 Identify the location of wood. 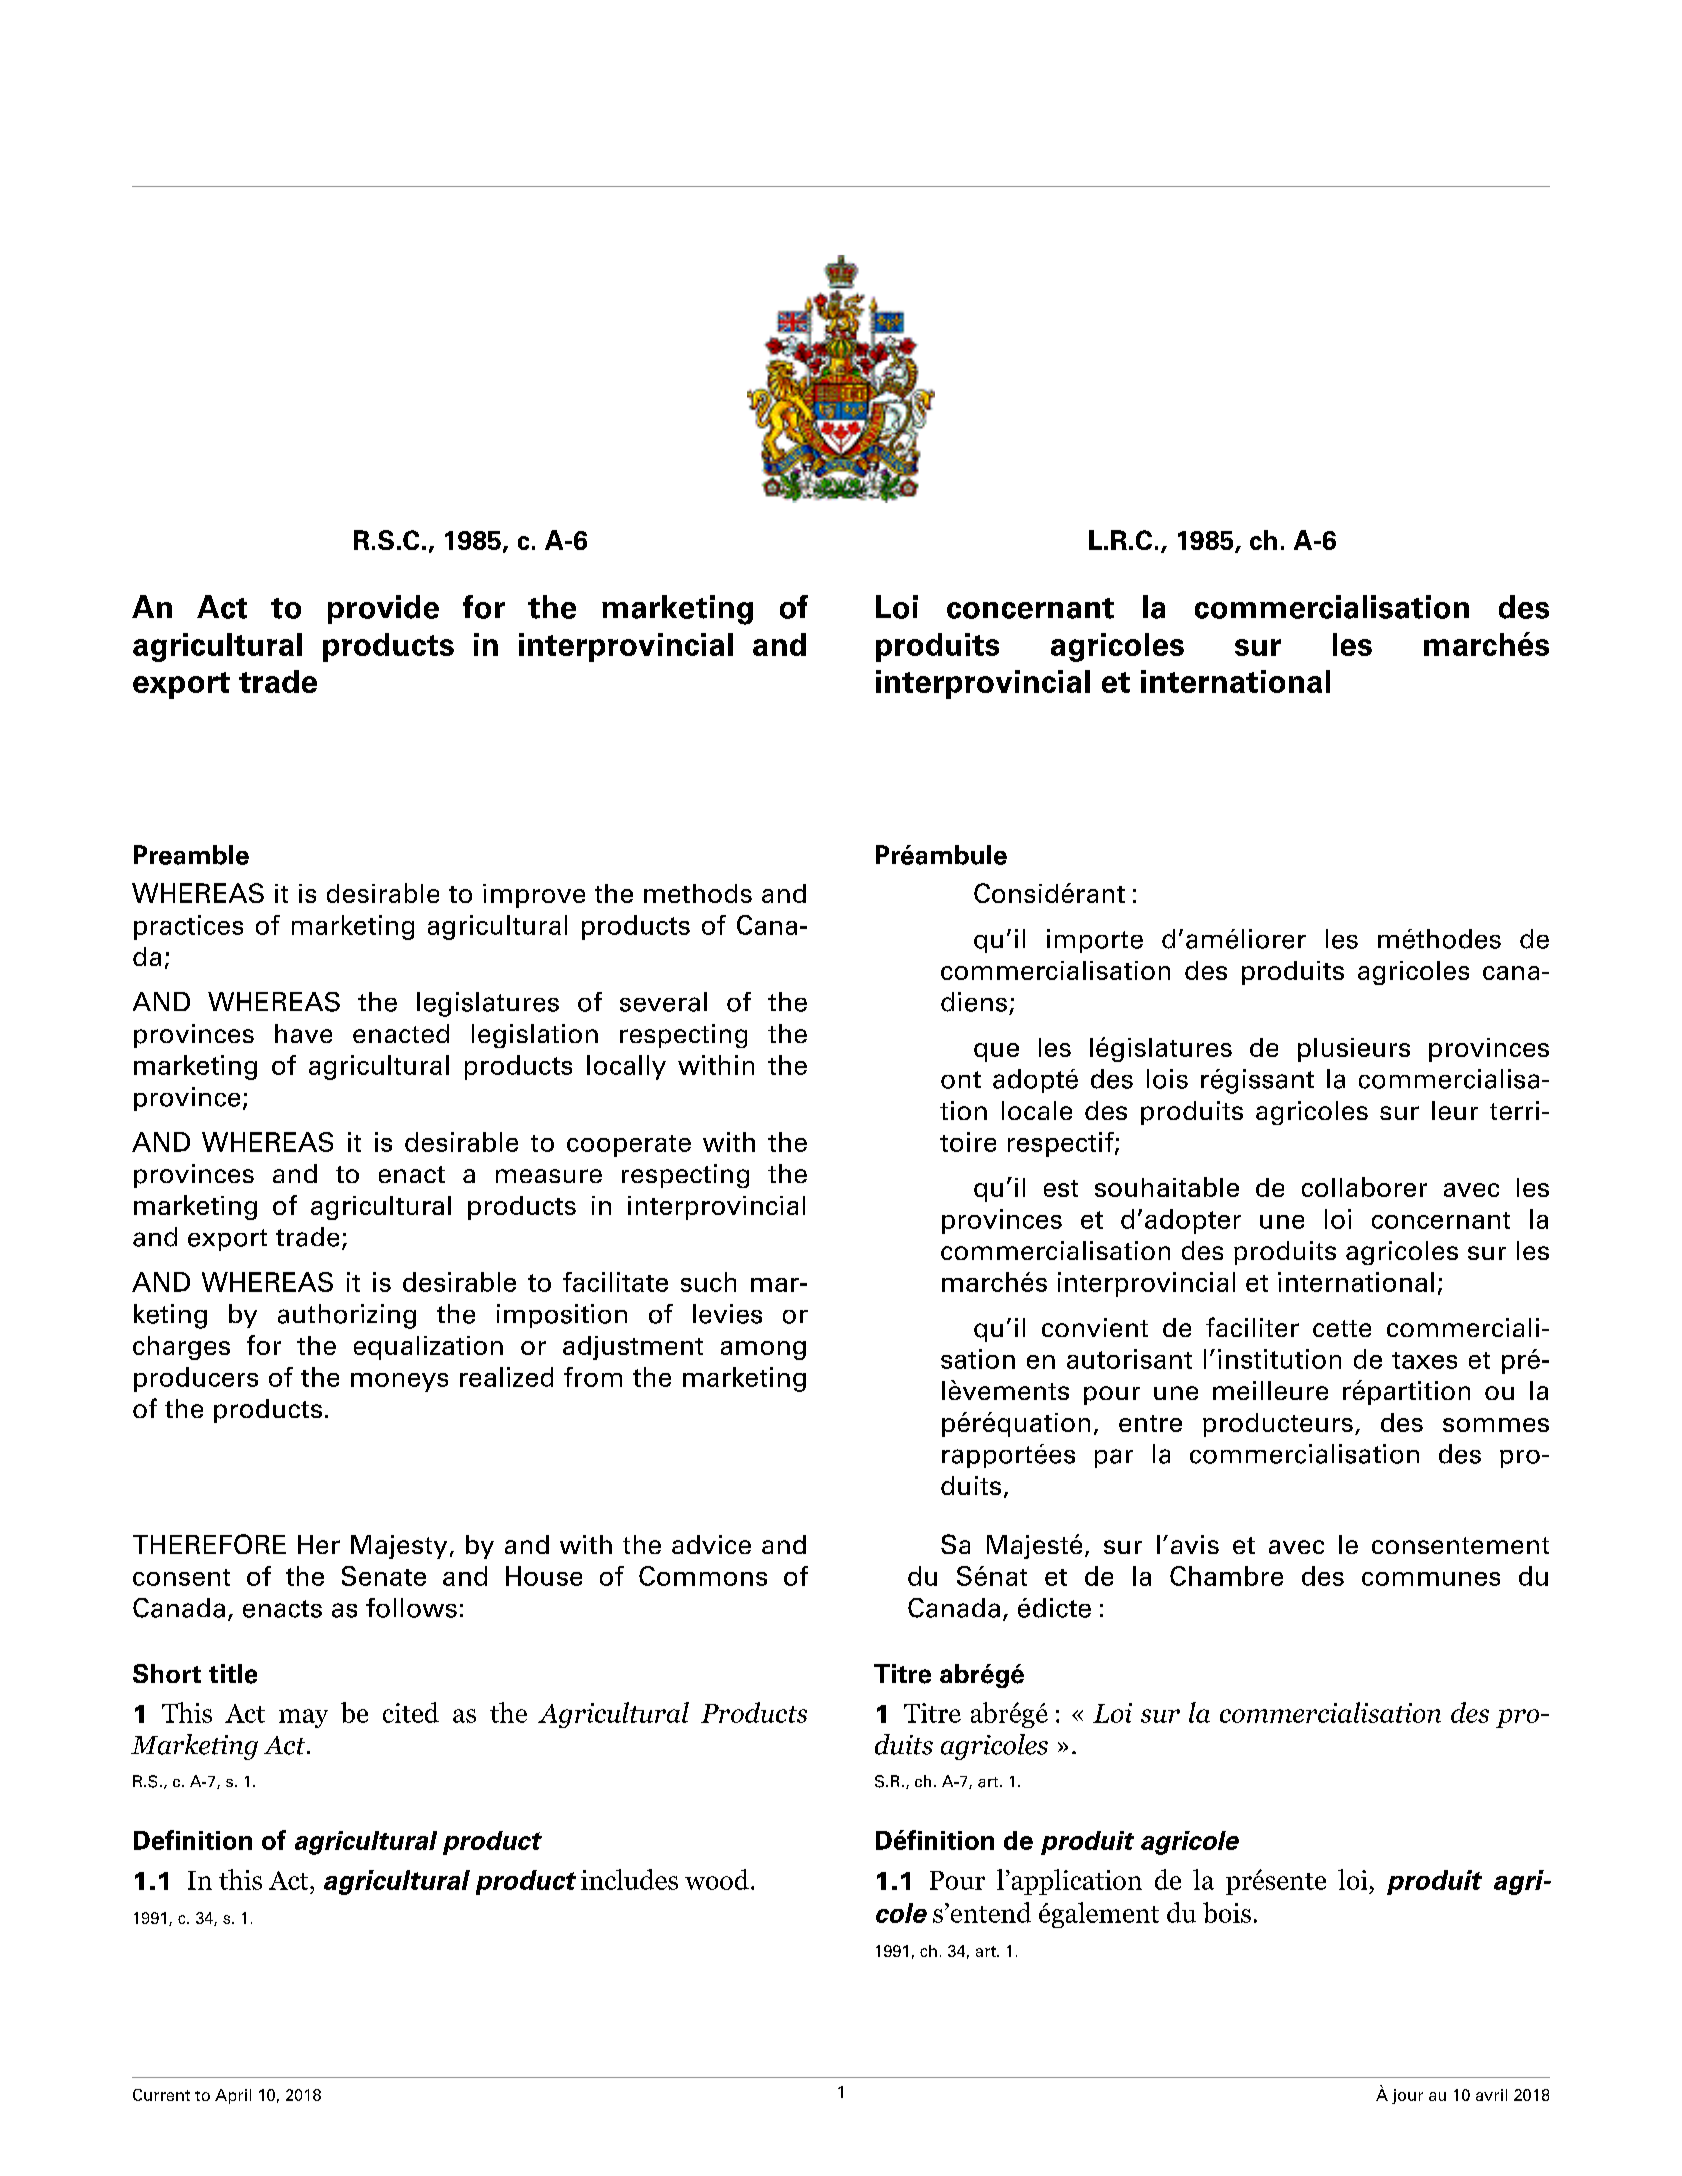
(717, 1879).
